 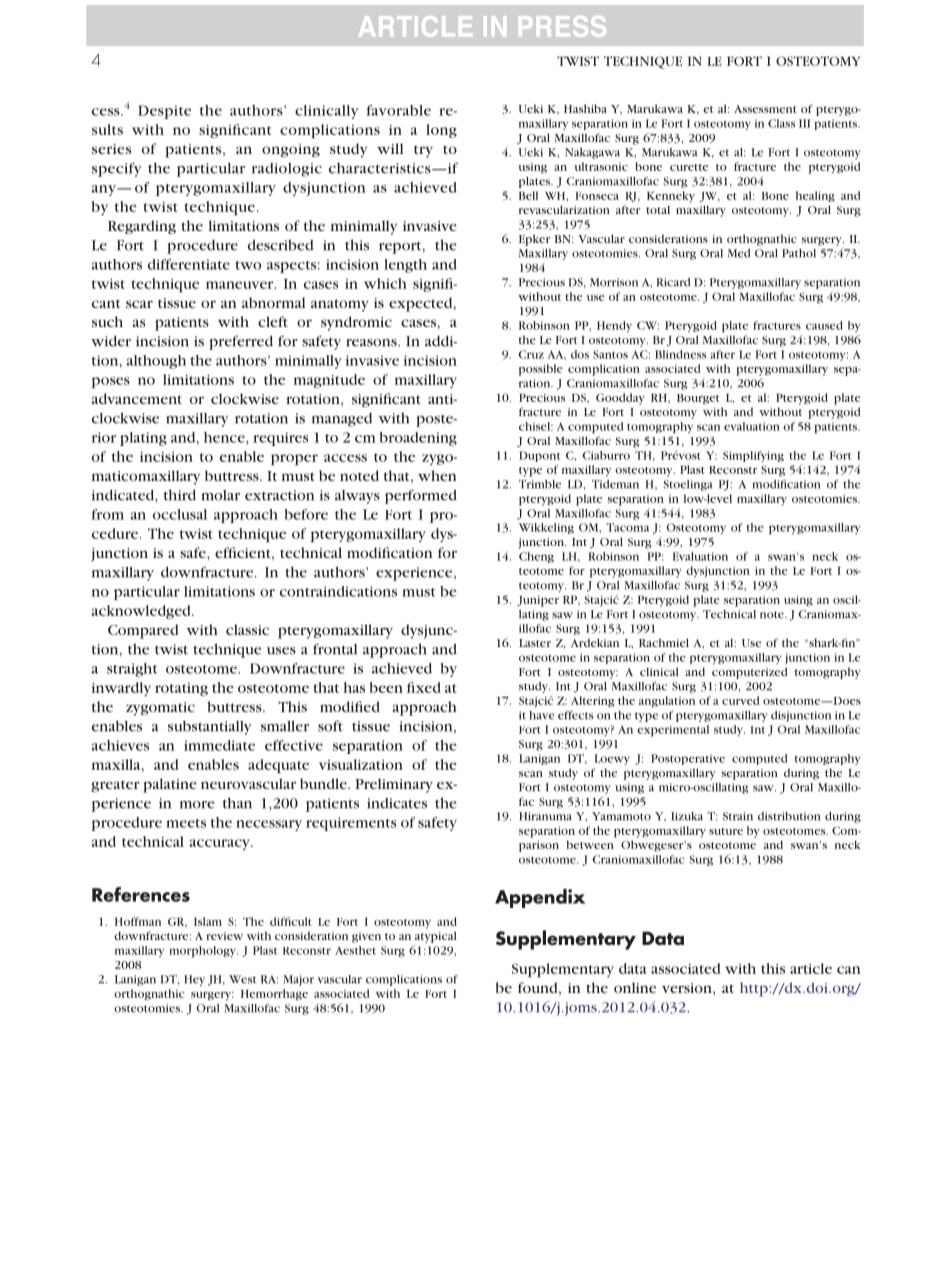 What do you see at coordinates (180, 514) in the screenshot?
I see `occlusal` at bounding box center [180, 514].
